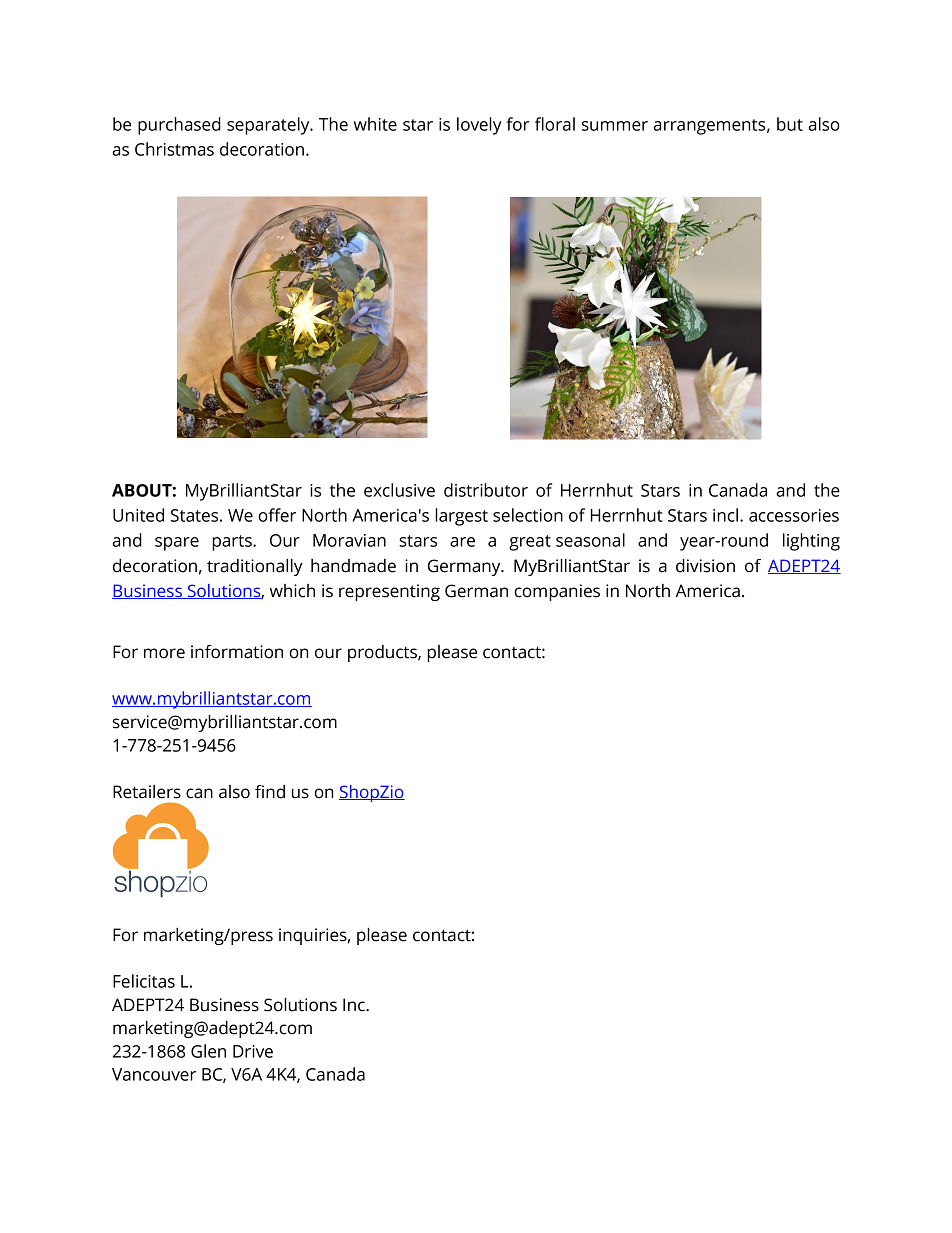 Image resolution: width=952 pixels, height=1233 pixels. I want to click on find, so click(270, 792).
